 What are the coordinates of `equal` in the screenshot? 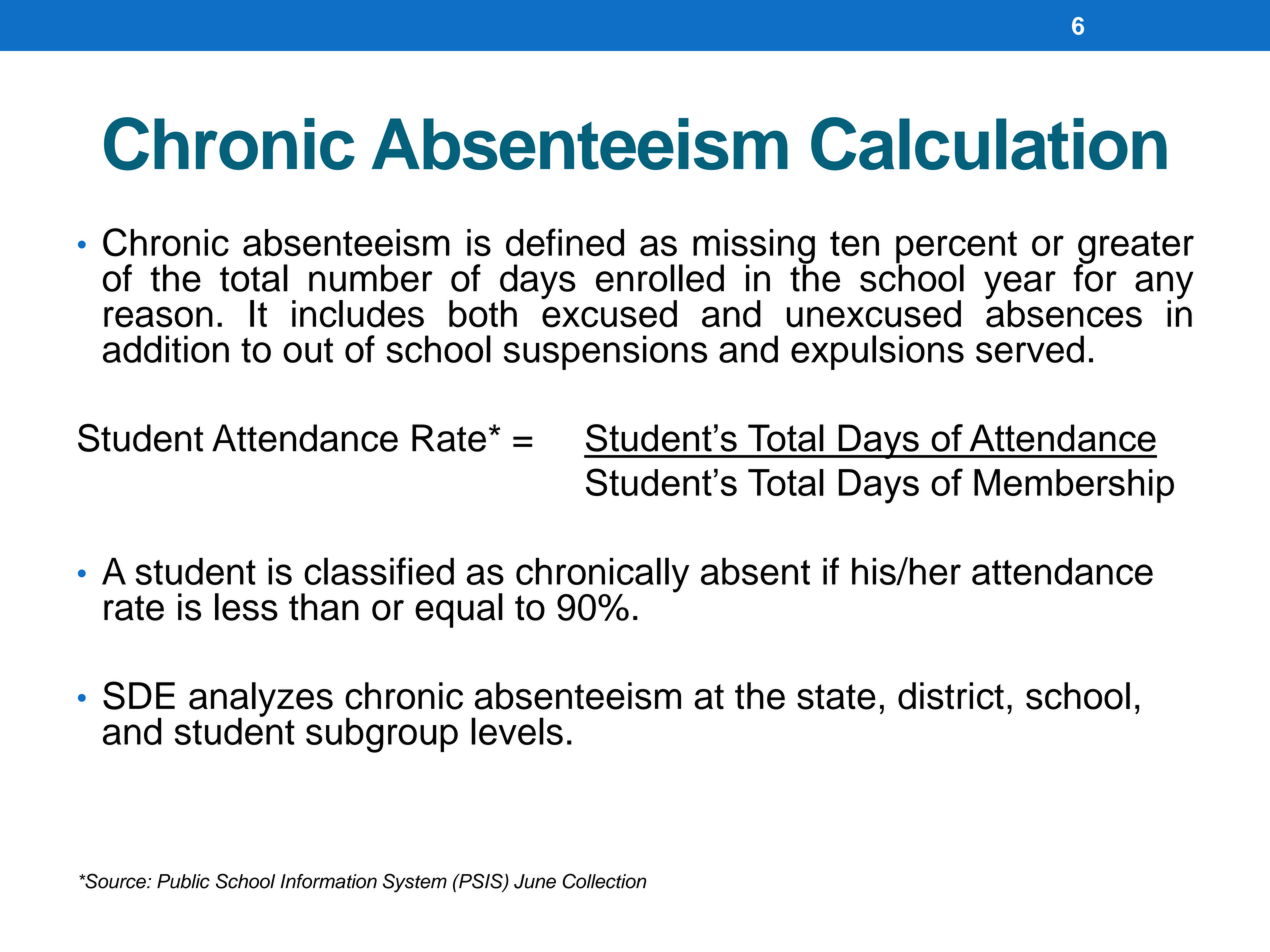 It's located at (459, 610).
